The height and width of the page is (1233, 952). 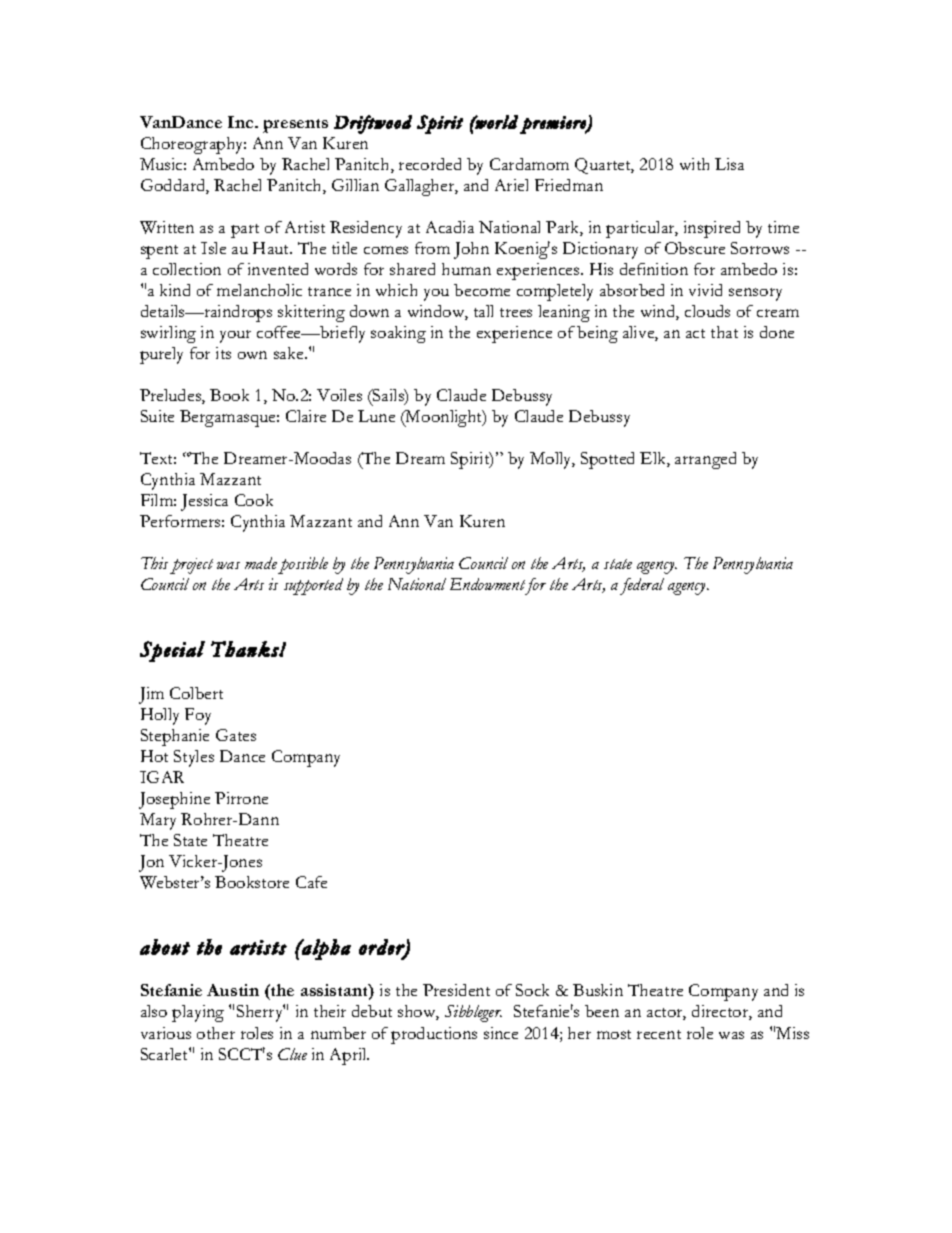 What do you see at coordinates (430, 164) in the page?
I see `recorded` at bounding box center [430, 164].
